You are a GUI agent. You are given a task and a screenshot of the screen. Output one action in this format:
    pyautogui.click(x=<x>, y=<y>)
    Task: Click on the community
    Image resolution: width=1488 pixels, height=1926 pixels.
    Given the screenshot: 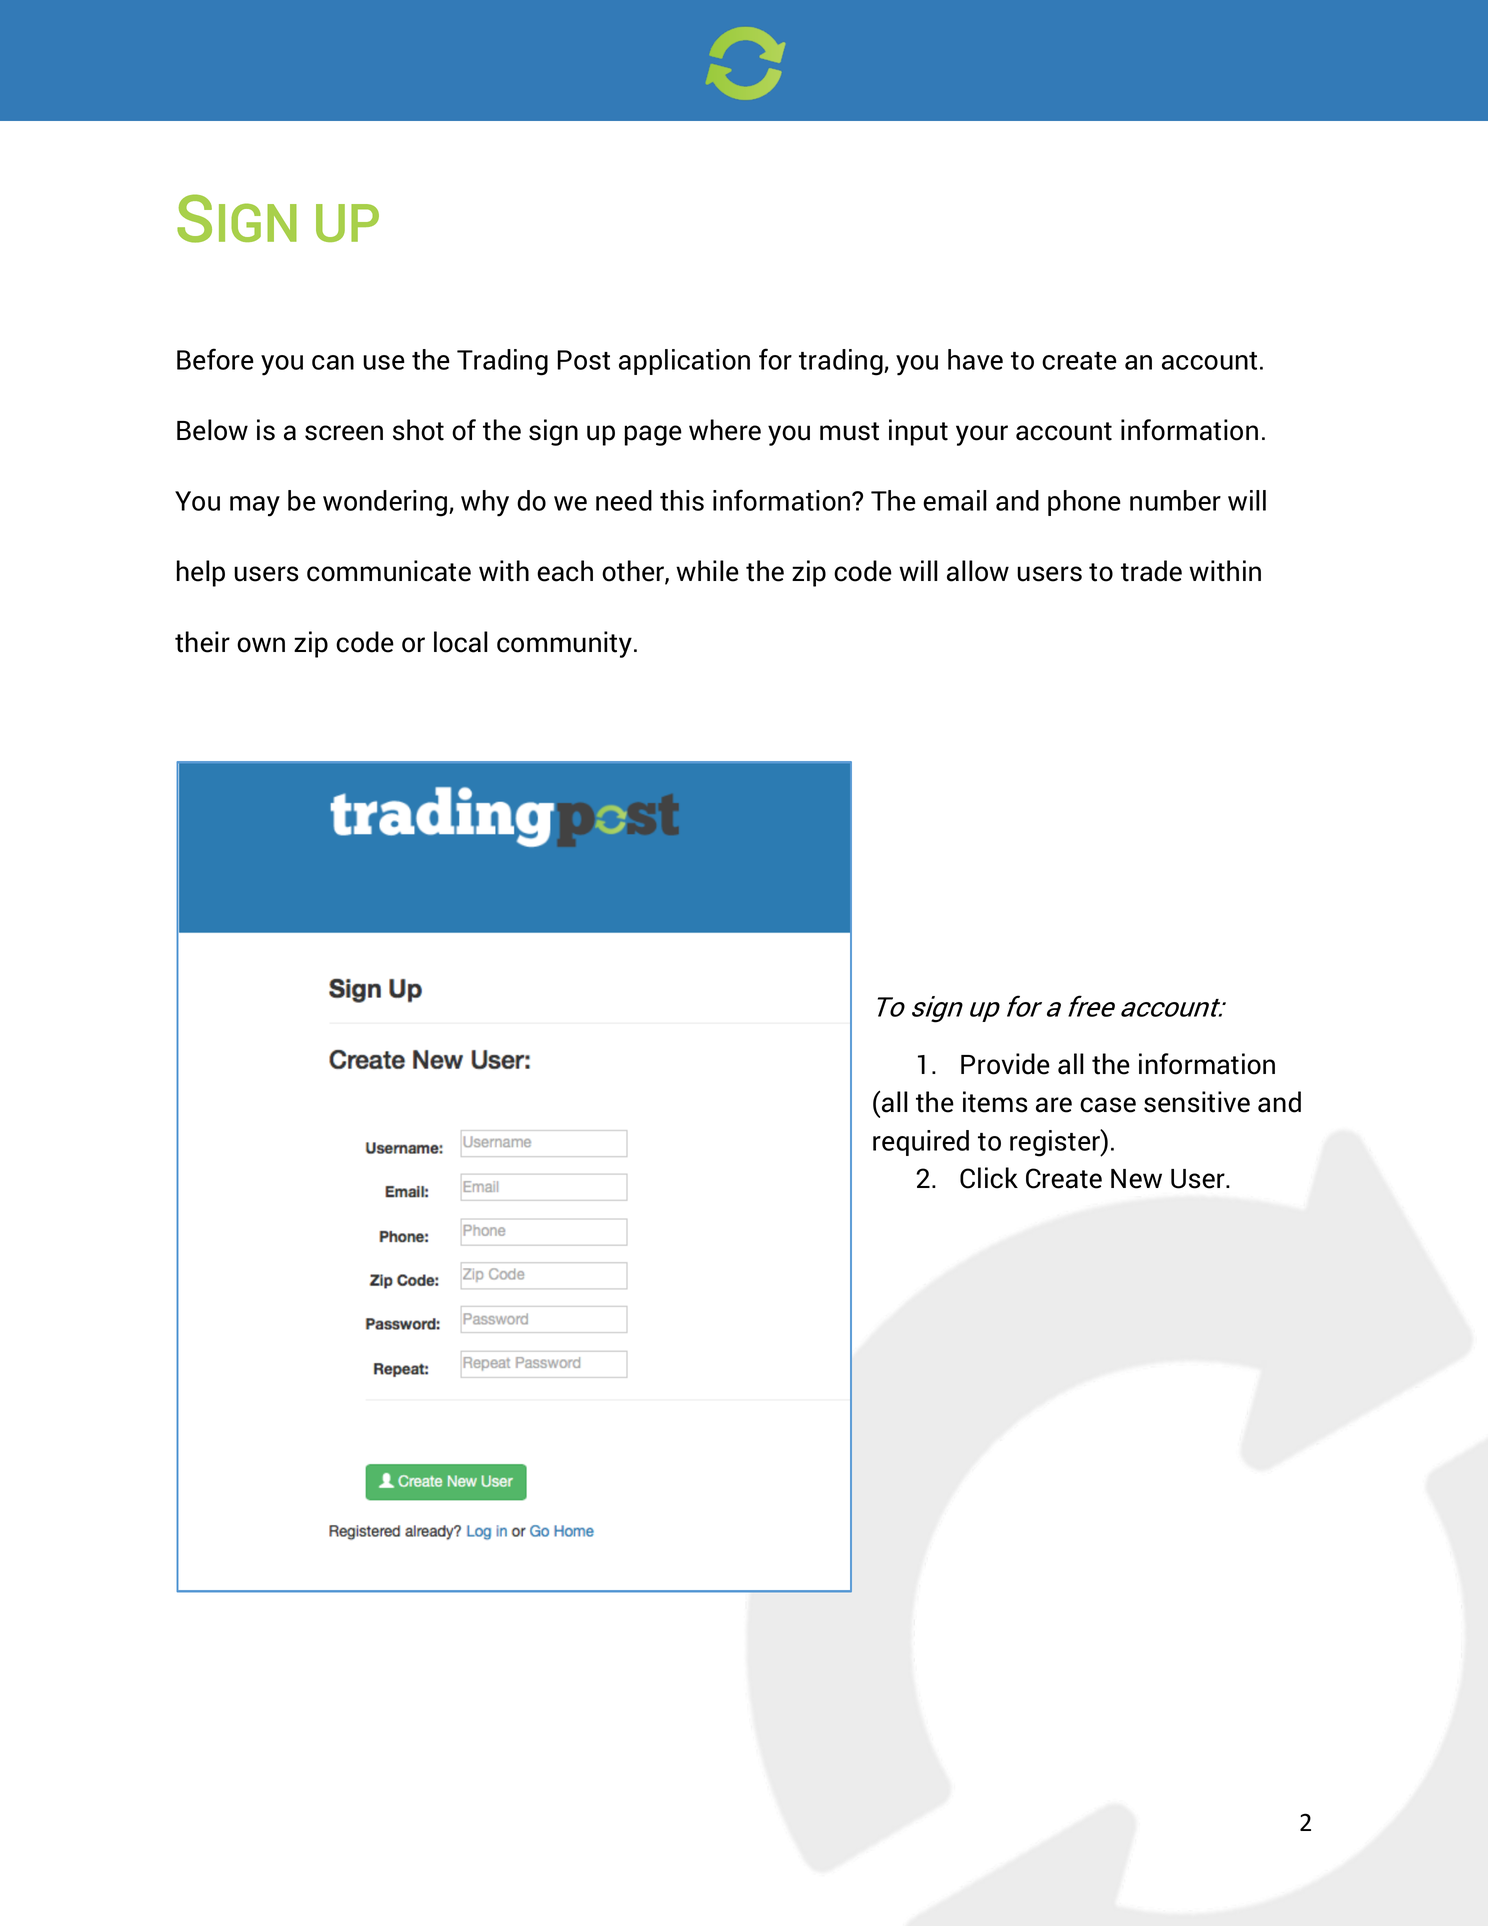 What is the action you would take?
    pyautogui.click(x=564, y=644)
